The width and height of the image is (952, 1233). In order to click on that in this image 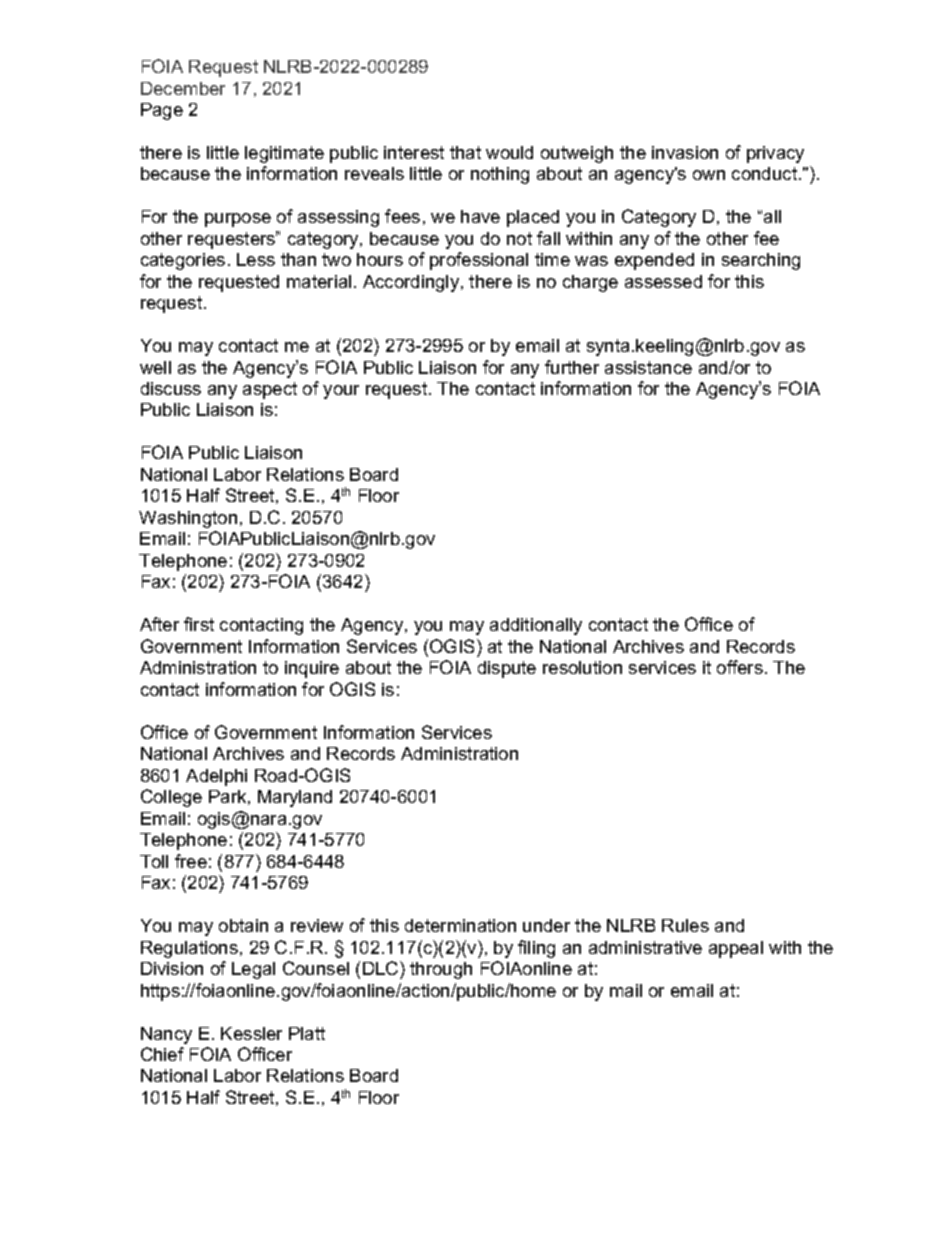, I will do `click(465, 152)`.
